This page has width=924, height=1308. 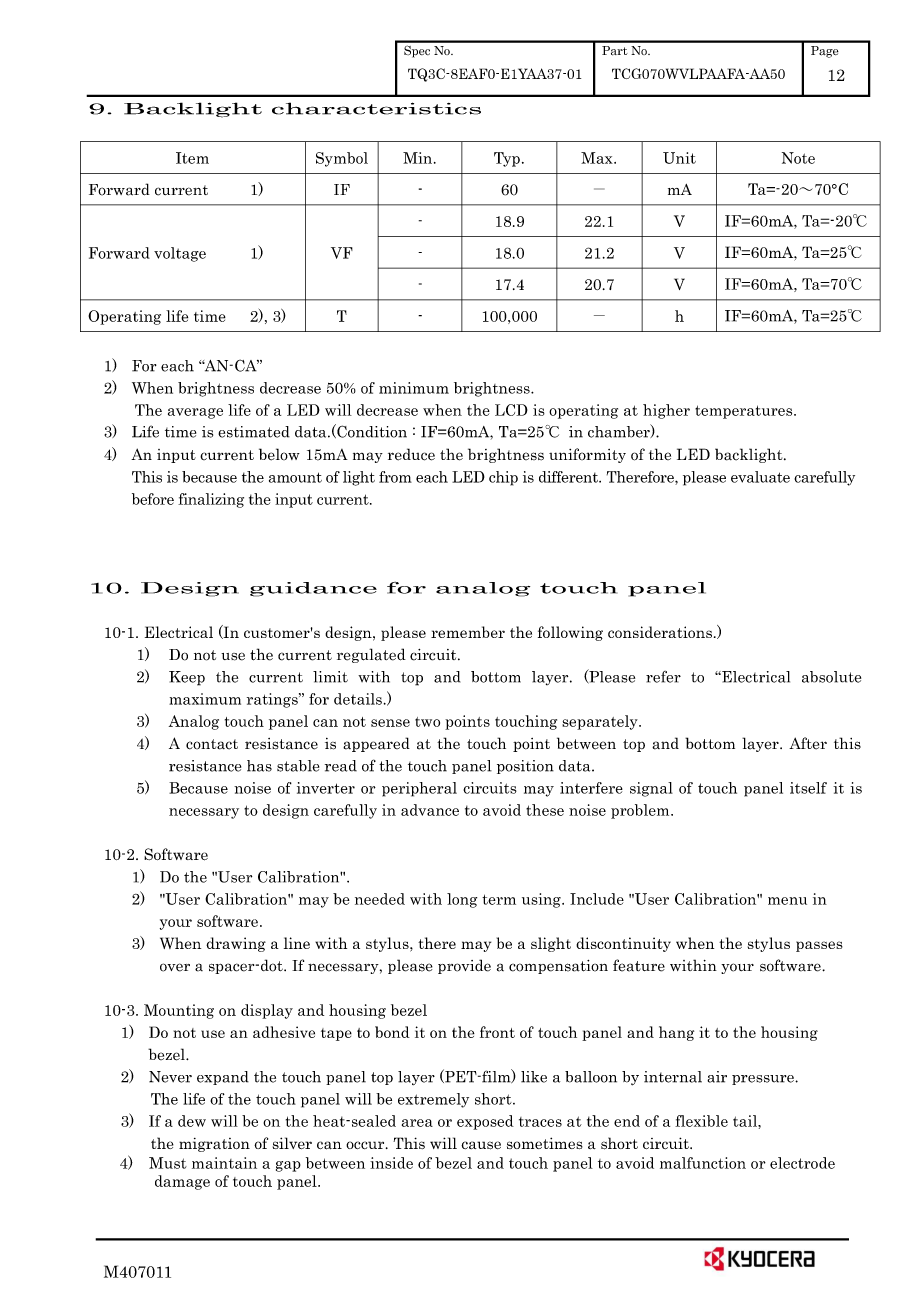 I want to click on remember, so click(x=468, y=632).
